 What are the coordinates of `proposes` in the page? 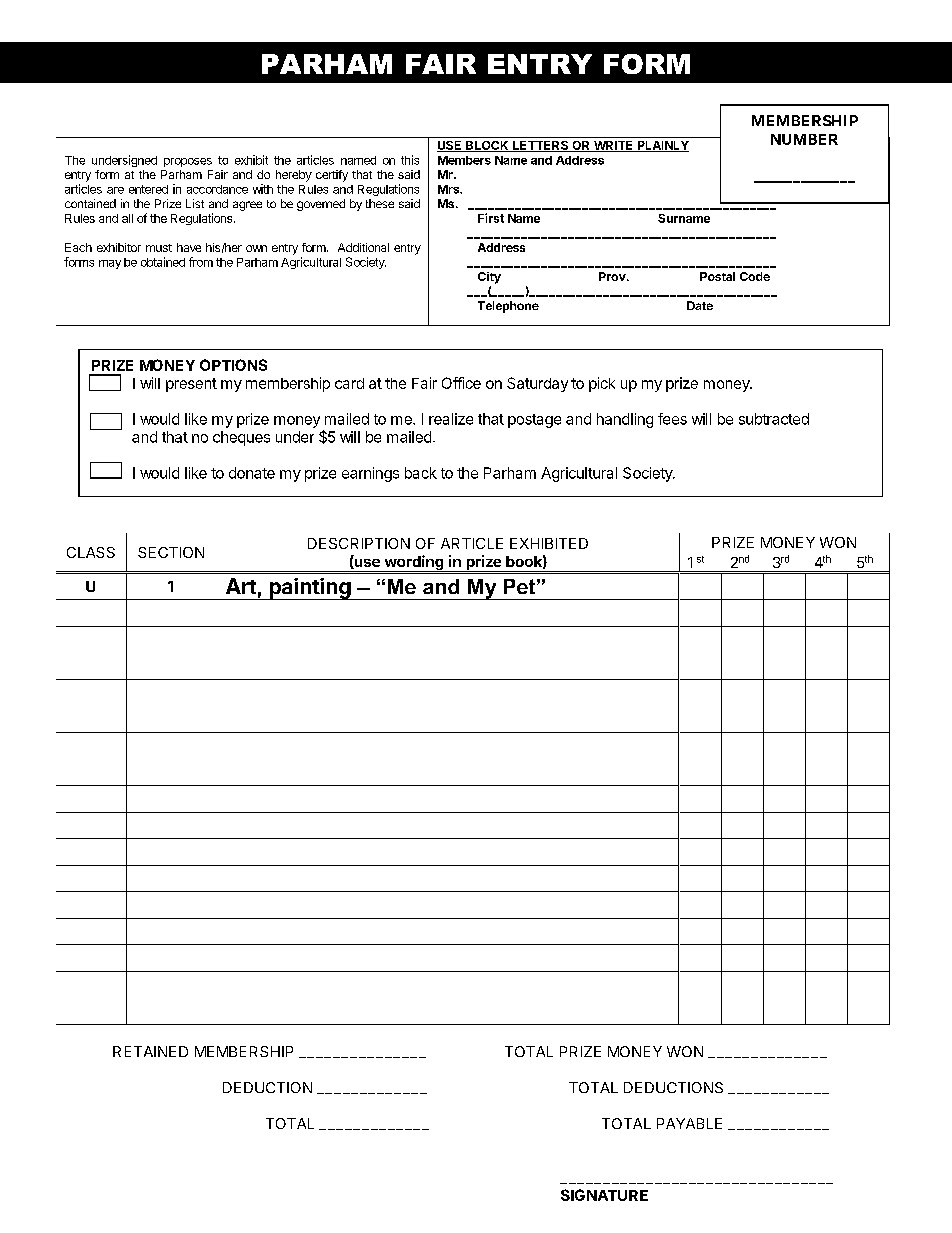 It's located at (188, 162).
